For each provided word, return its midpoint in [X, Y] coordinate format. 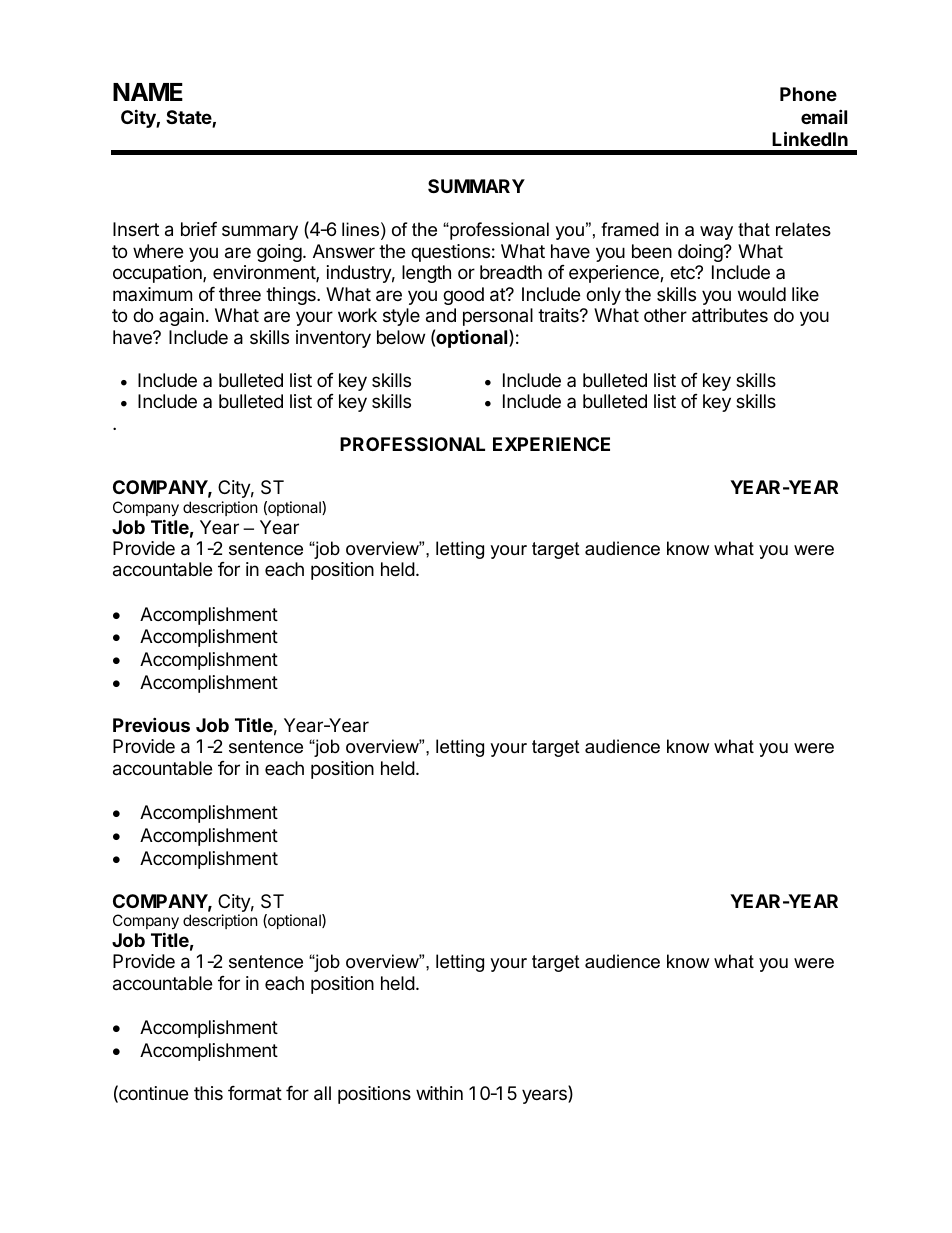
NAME [148, 92]
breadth [511, 272]
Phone [808, 94]
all [322, 1093]
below [401, 337]
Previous [151, 724]
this [208, 1093]
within [439, 1093]
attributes [730, 315]
